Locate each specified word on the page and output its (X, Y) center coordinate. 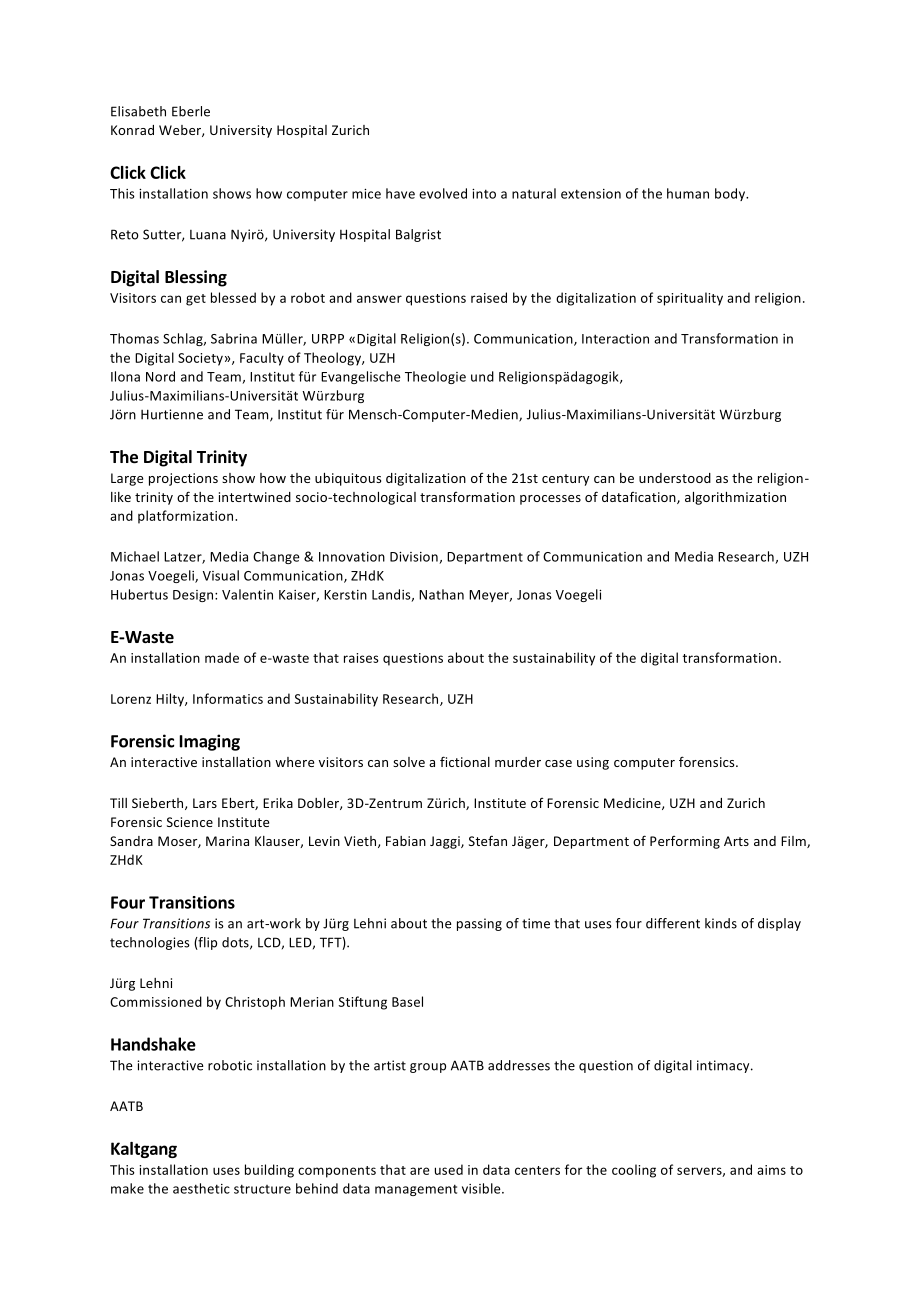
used (449, 1169)
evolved (443, 193)
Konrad (132, 130)
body (731, 194)
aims (771, 1170)
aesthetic (201, 1188)
